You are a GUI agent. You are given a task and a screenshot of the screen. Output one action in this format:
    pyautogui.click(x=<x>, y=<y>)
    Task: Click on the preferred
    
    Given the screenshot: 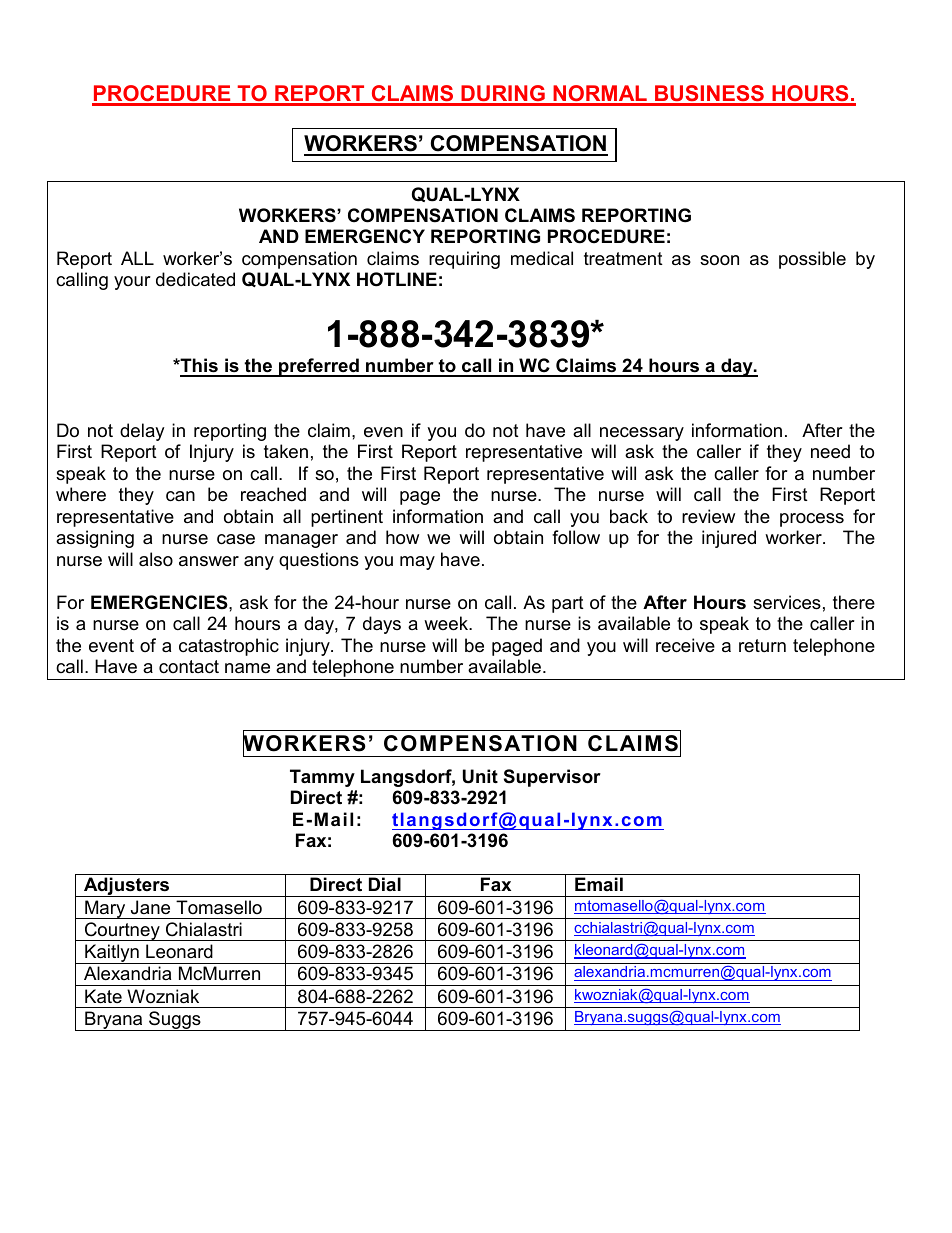 What is the action you would take?
    pyautogui.click(x=319, y=367)
